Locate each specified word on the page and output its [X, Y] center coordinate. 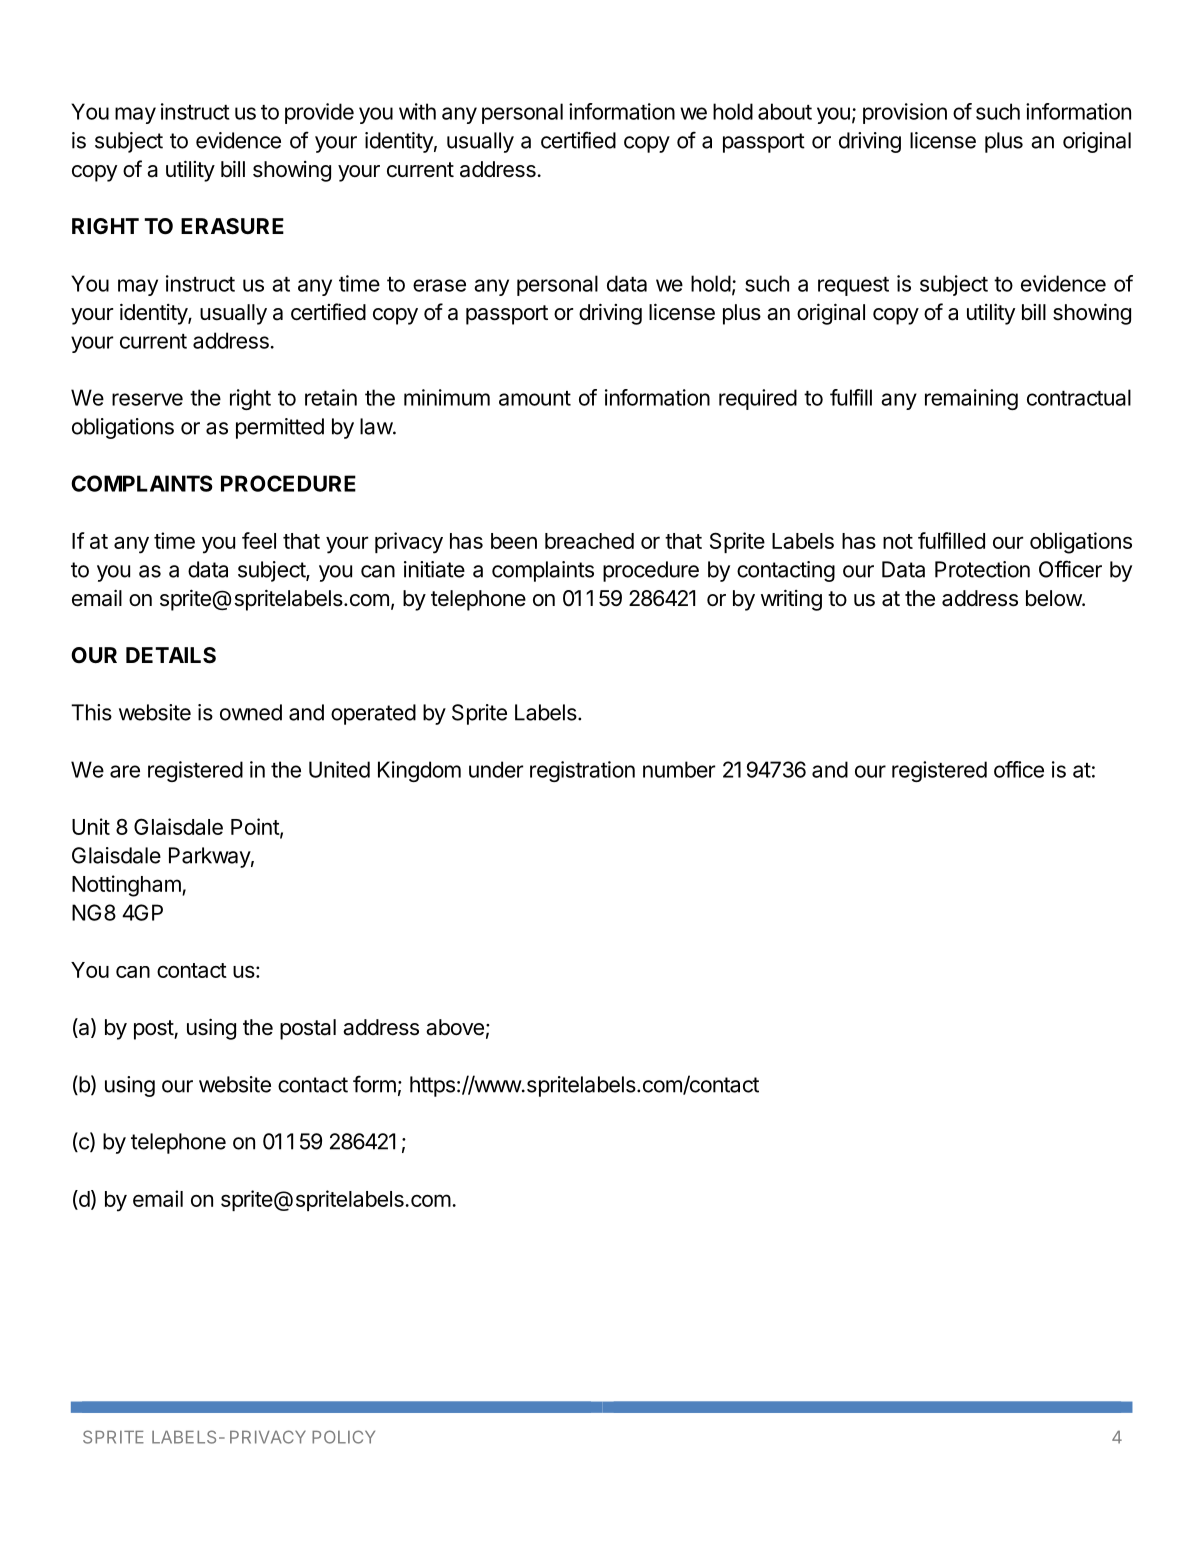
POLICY [343, 1437]
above [455, 1027]
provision [905, 113]
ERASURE [232, 226]
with [417, 111]
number [679, 769]
